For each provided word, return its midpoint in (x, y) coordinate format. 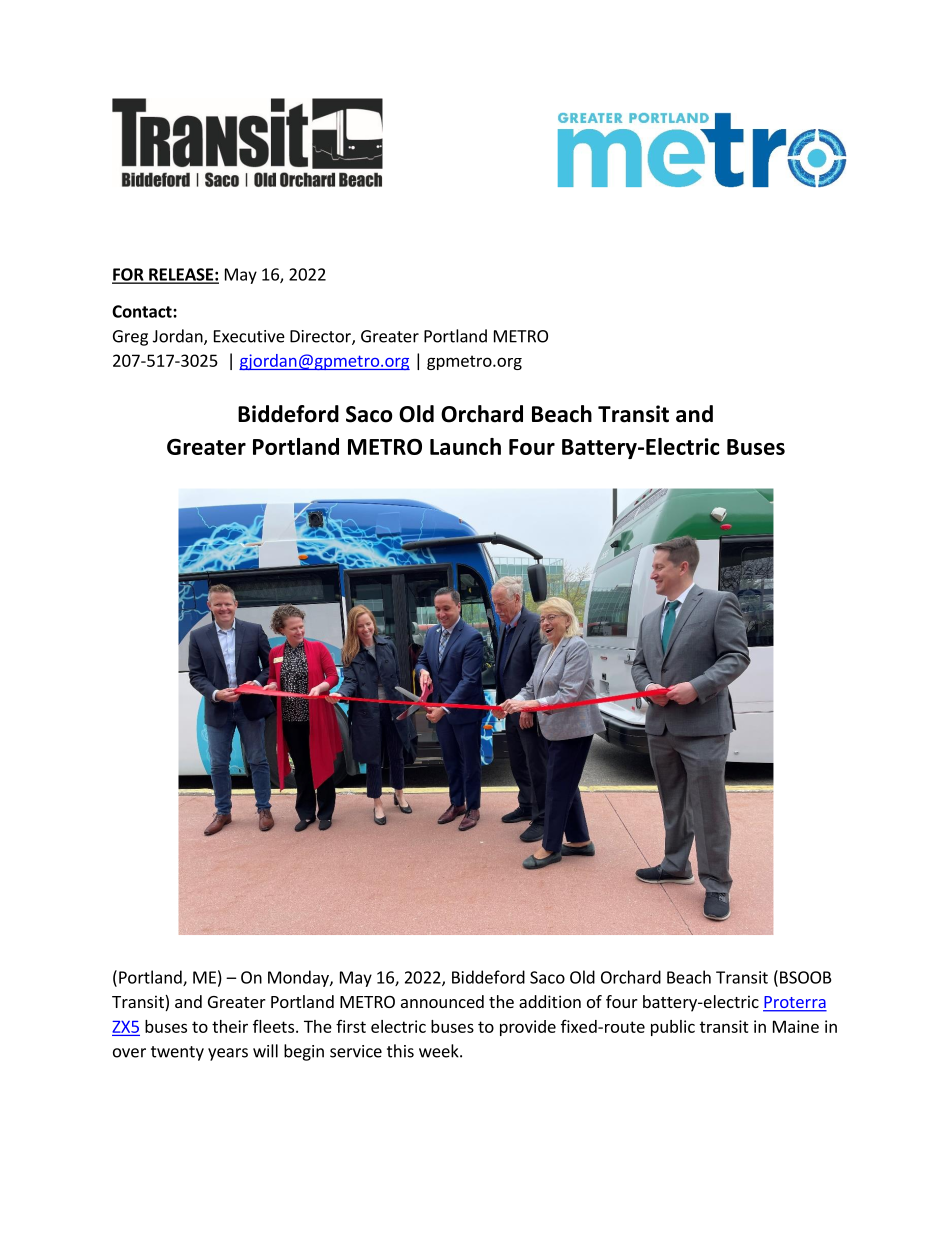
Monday (299, 978)
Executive (249, 336)
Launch (465, 446)
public (673, 1028)
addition (550, 1001)
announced (442, 1001)
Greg (130, 338)
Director (321, 337)
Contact (143, 311)
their (230, 1026)
